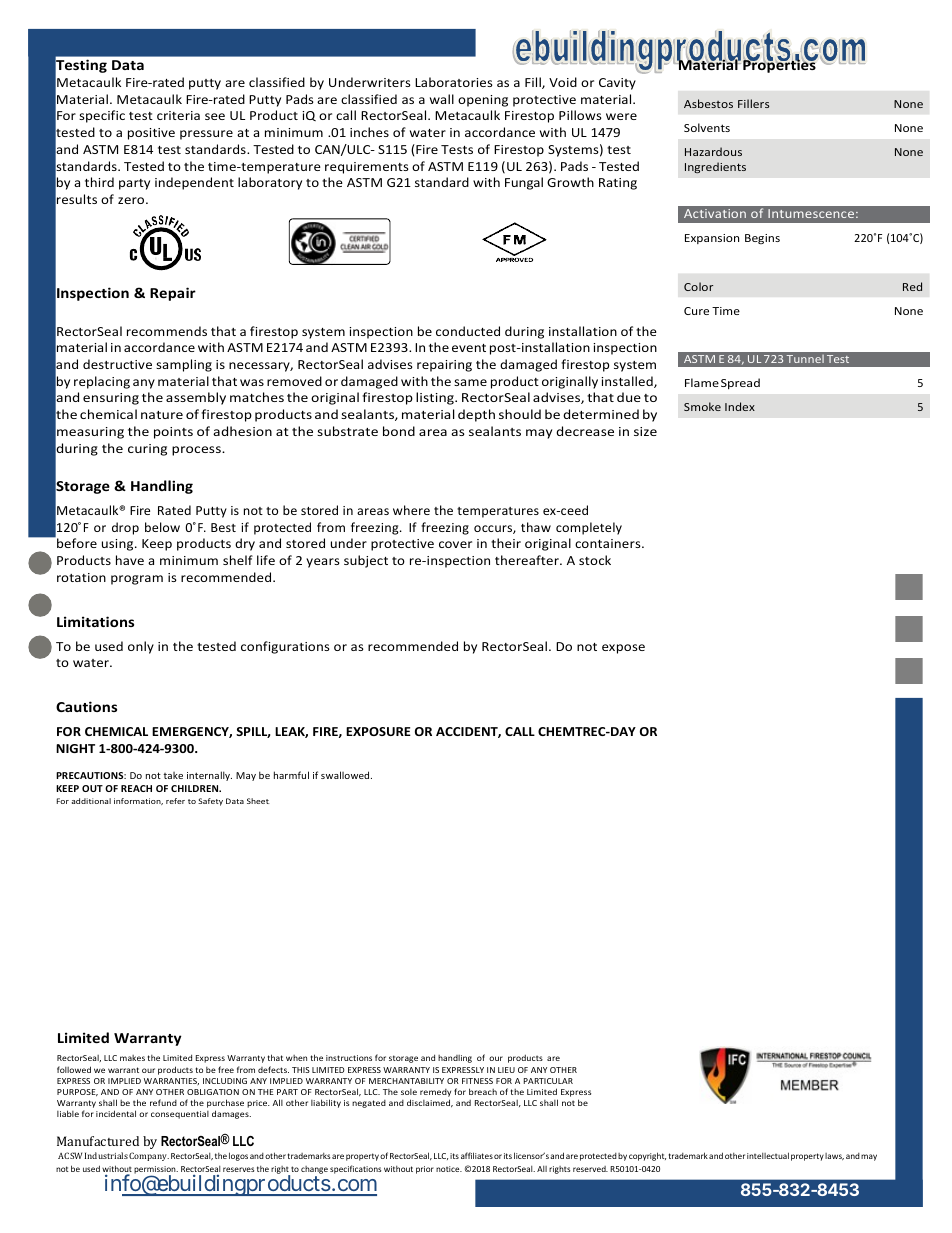 The height and width of the screenshot is (1233, 952). What do you see at coordinates (696, 311) in the screenshot?
I see `Cure` at bounding box center [696, 311].
